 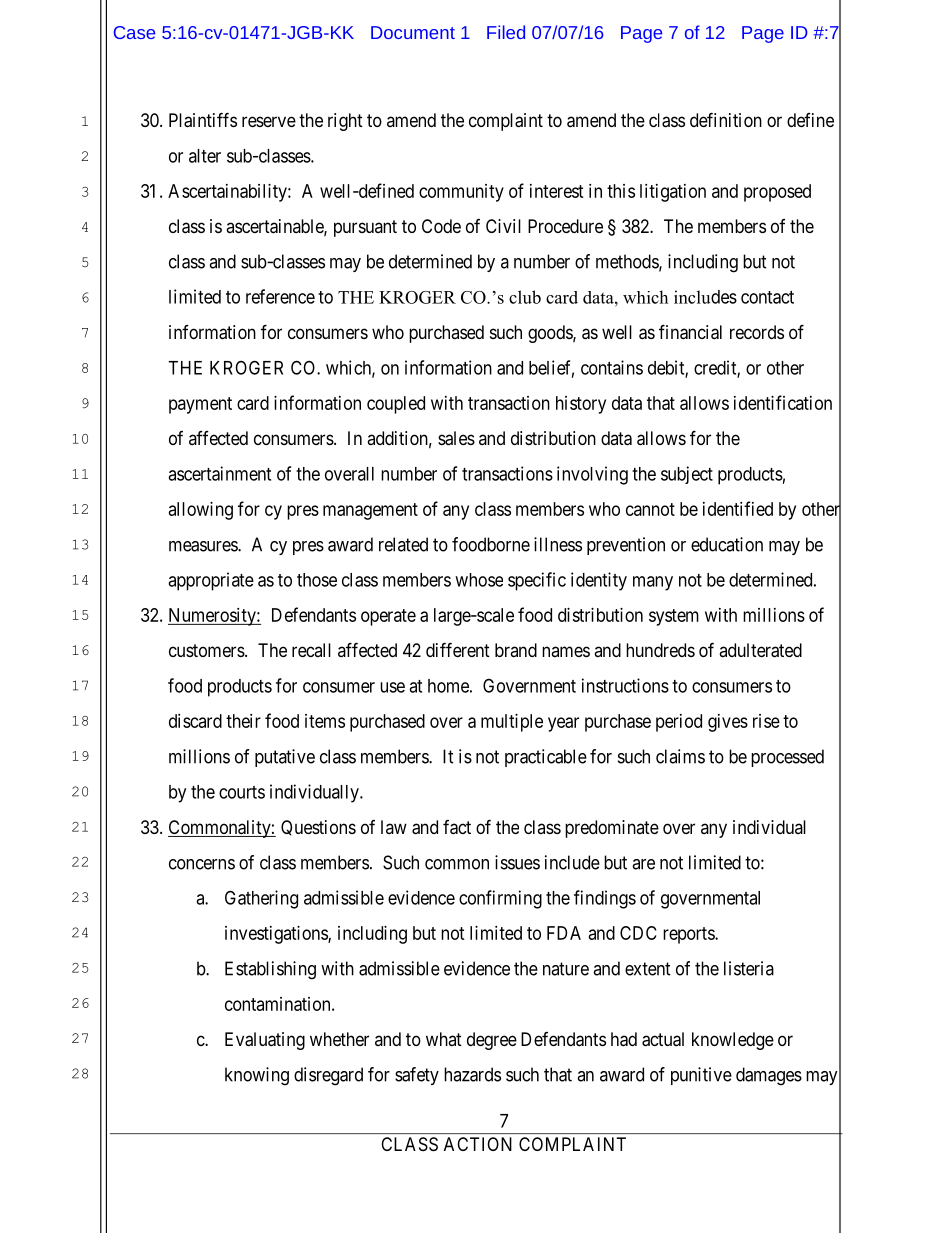 I want to click on gives, so click(x=728, y=723).
